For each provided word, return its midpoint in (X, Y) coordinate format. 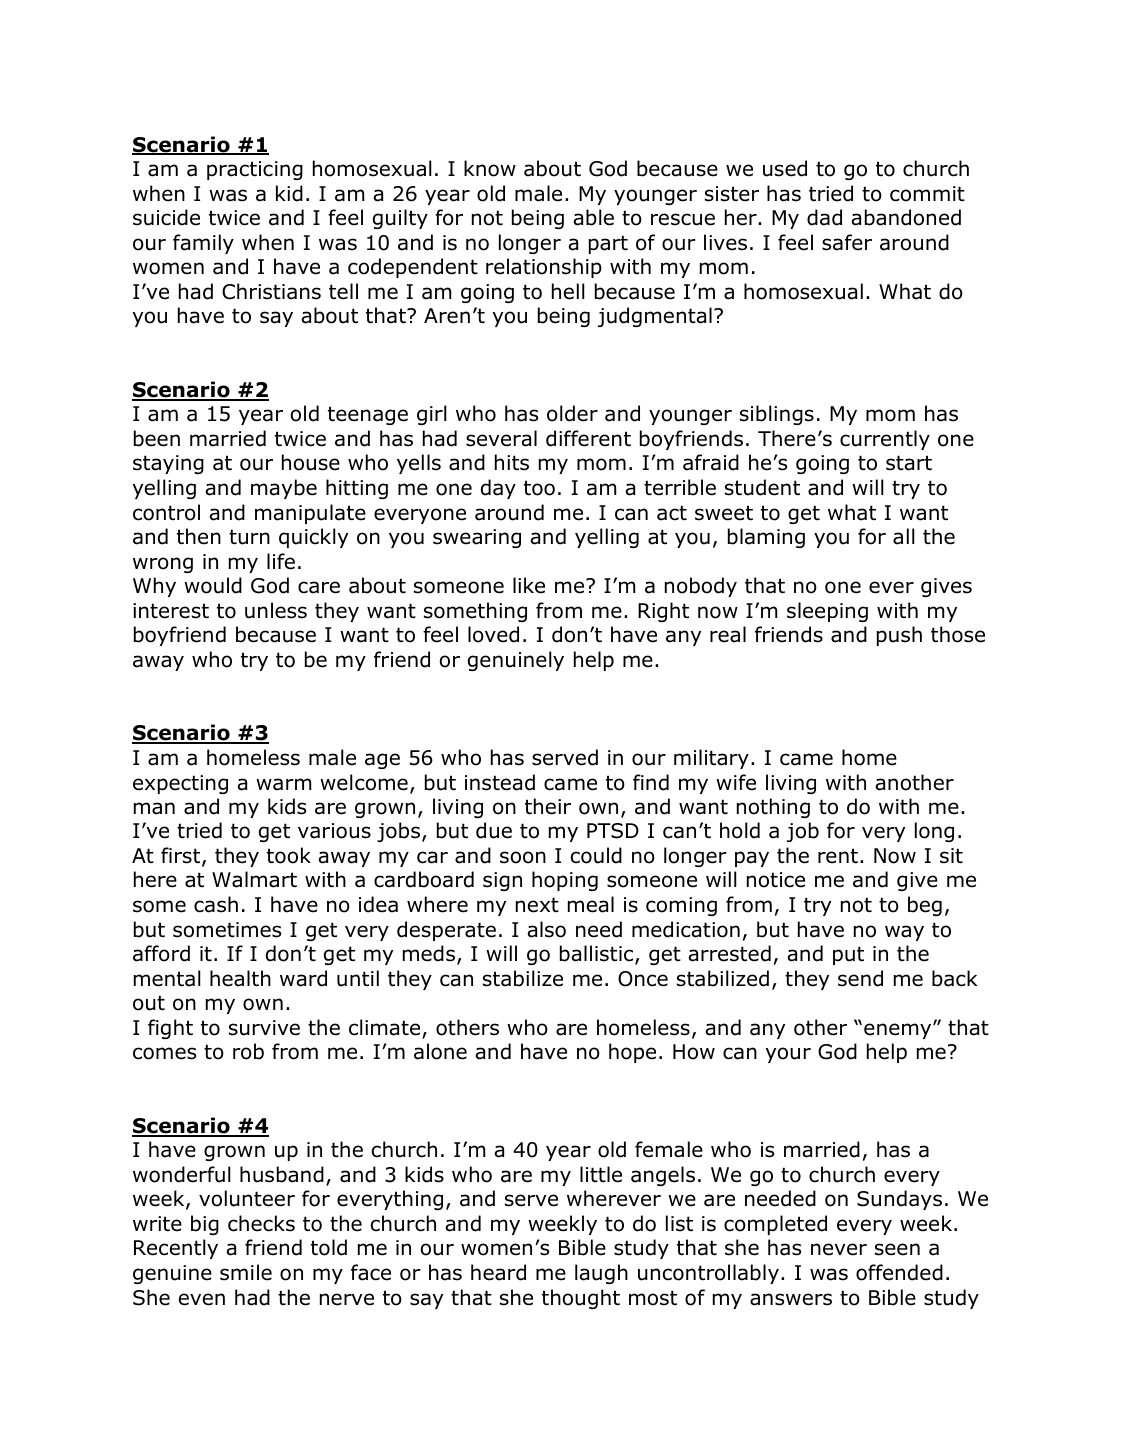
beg (925, 906)
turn (249, 537)
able (594, 217)
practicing (255, 170)
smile (246, 1272)
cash (216, 904)
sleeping (827, 612)
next (537, 905)
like (529, 585)
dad (824, 217)
